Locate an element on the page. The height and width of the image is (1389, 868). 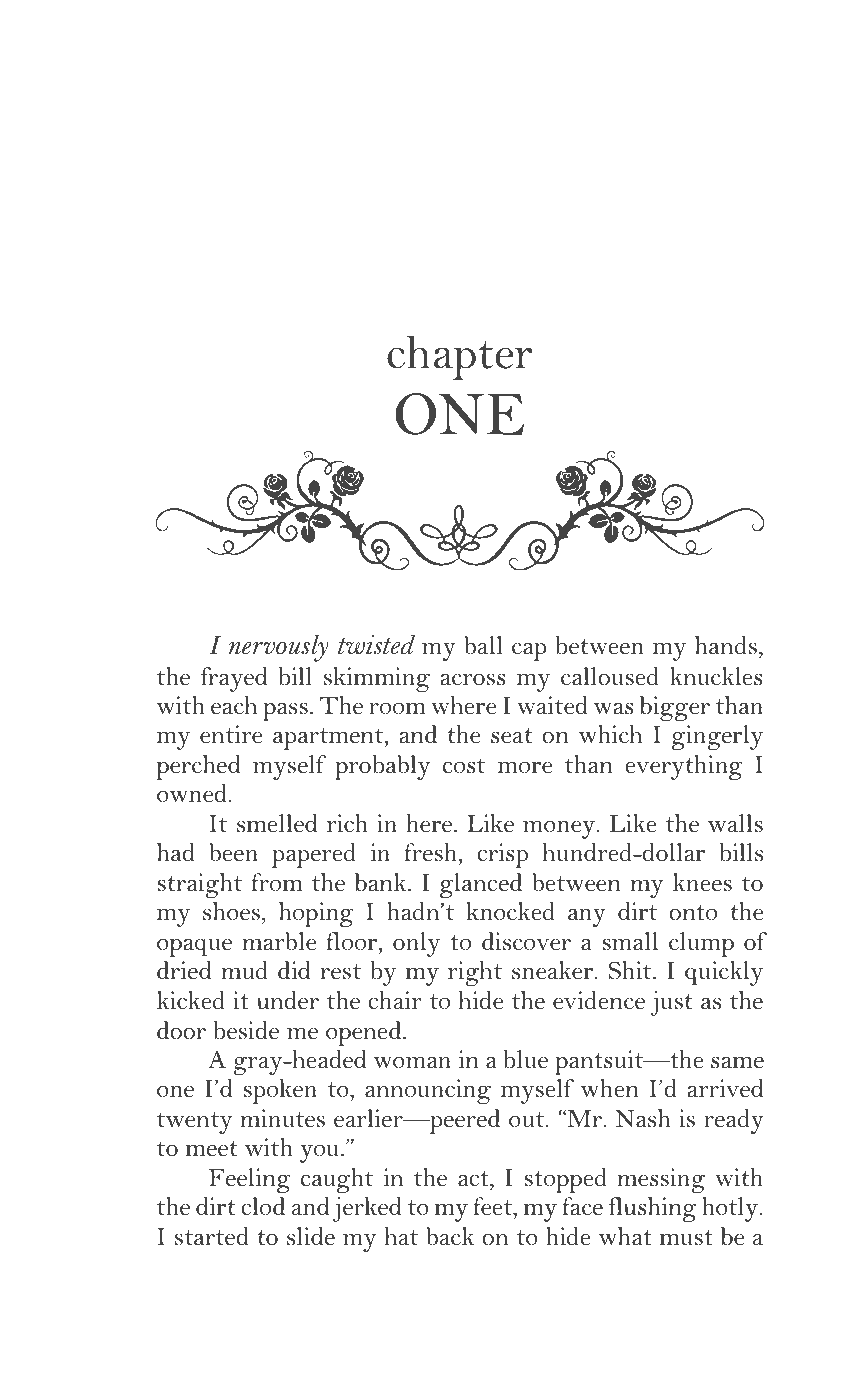
smelled is located at coordinates (277, 823).
